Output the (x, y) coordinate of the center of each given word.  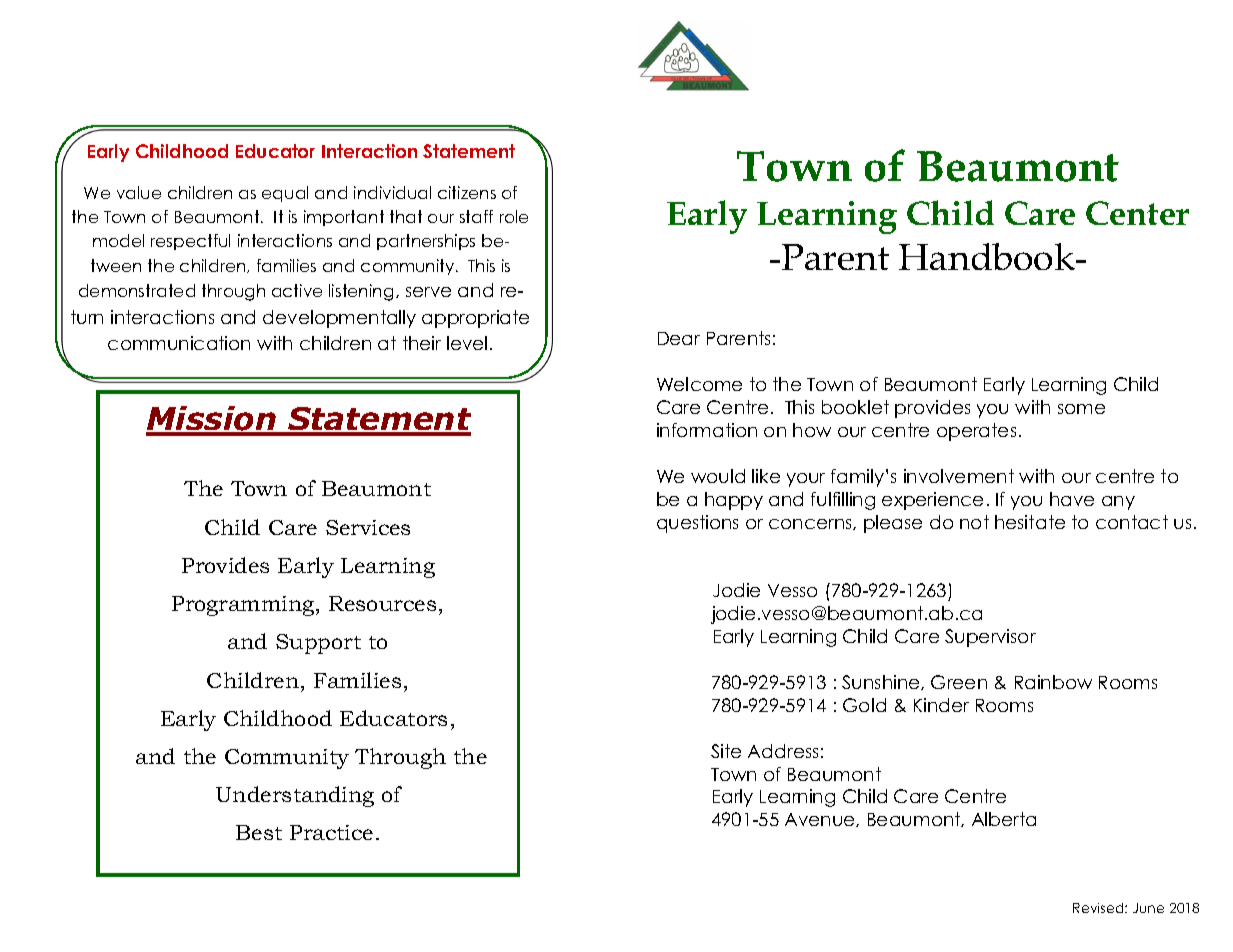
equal (285, 194)
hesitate (1030, 522)
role (514, 216)
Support (318, 644)
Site (726, 751)
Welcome (699, 384)
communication (179, 343)
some (1081, 409)
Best (259, 832)
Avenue (821, 820)
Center (1137, 213)
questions (697, 524)
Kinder (941, 705)
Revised (1099, 908)
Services (368, 527)
